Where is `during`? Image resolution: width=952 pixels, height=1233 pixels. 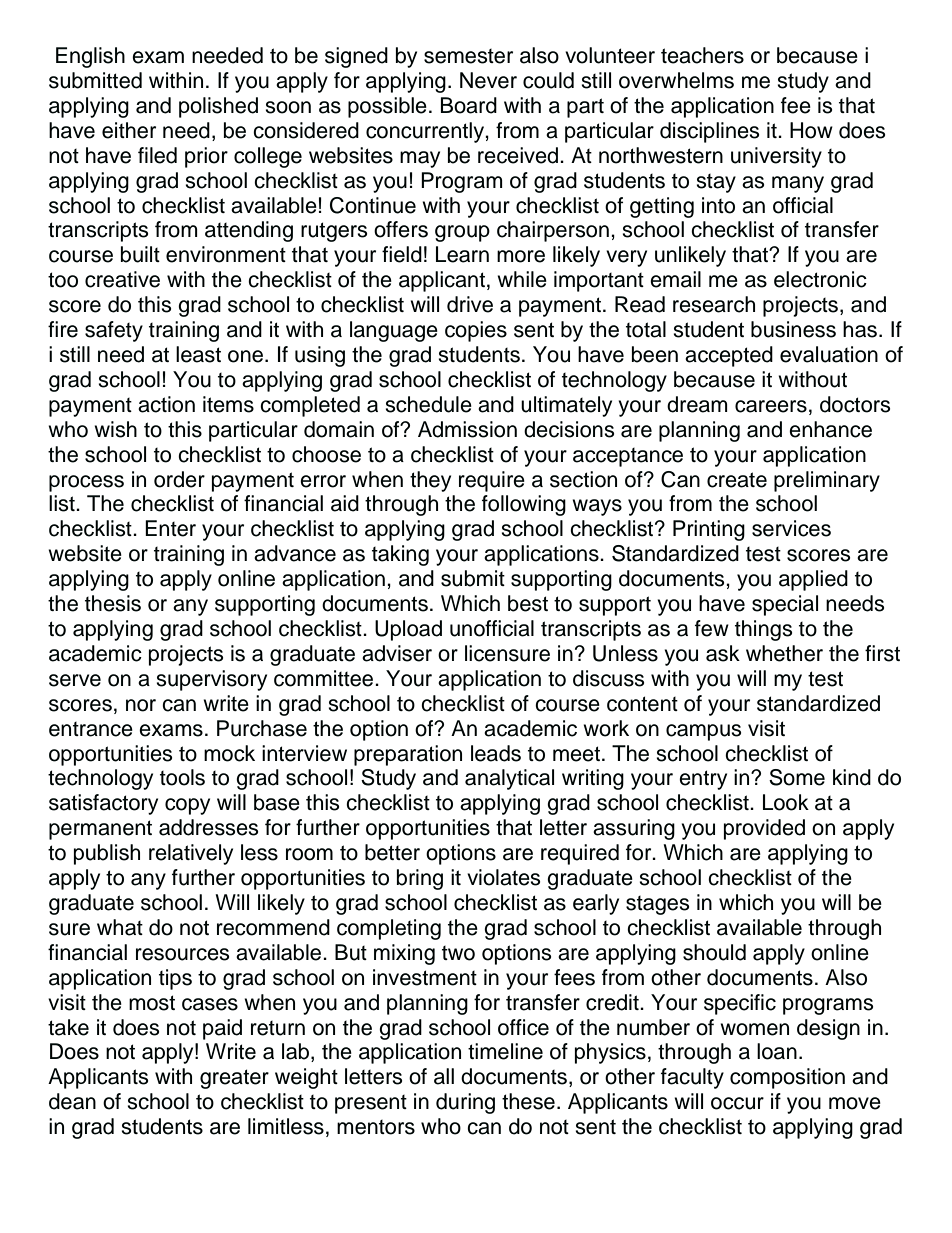 during is located at coordinates (465, 1103).
